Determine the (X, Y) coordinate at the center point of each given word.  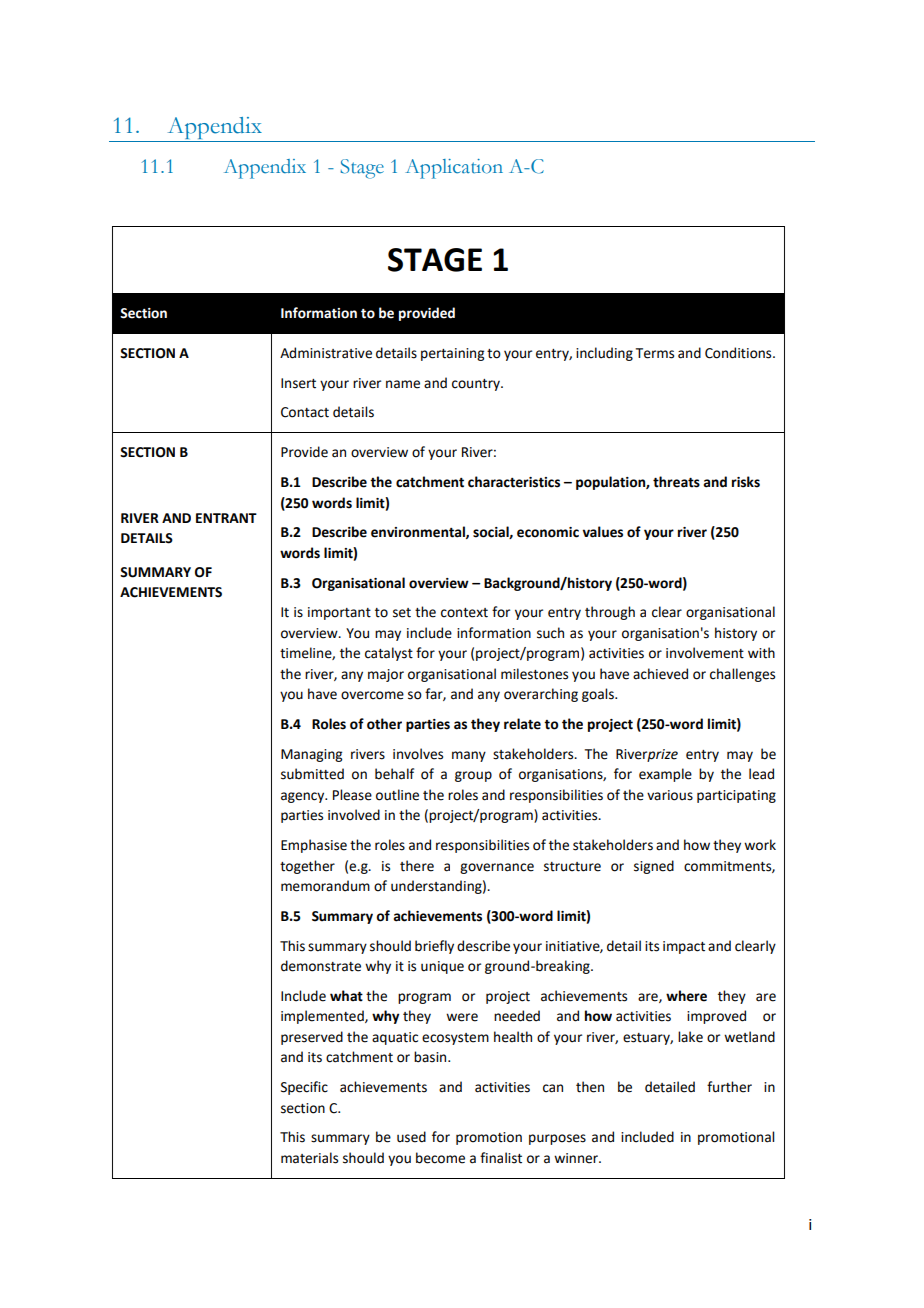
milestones (534, 674)
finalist (501, 1158)
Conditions (739, 353)
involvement (705, 653)
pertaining (452, 354)
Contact (305, 412)
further (729, 1087)
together (307, 867)
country (477, 385)
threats (676, 482)
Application (454, 169)
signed (654, 867)
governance (497, 868)
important (339, 613)
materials (309, 1158)
